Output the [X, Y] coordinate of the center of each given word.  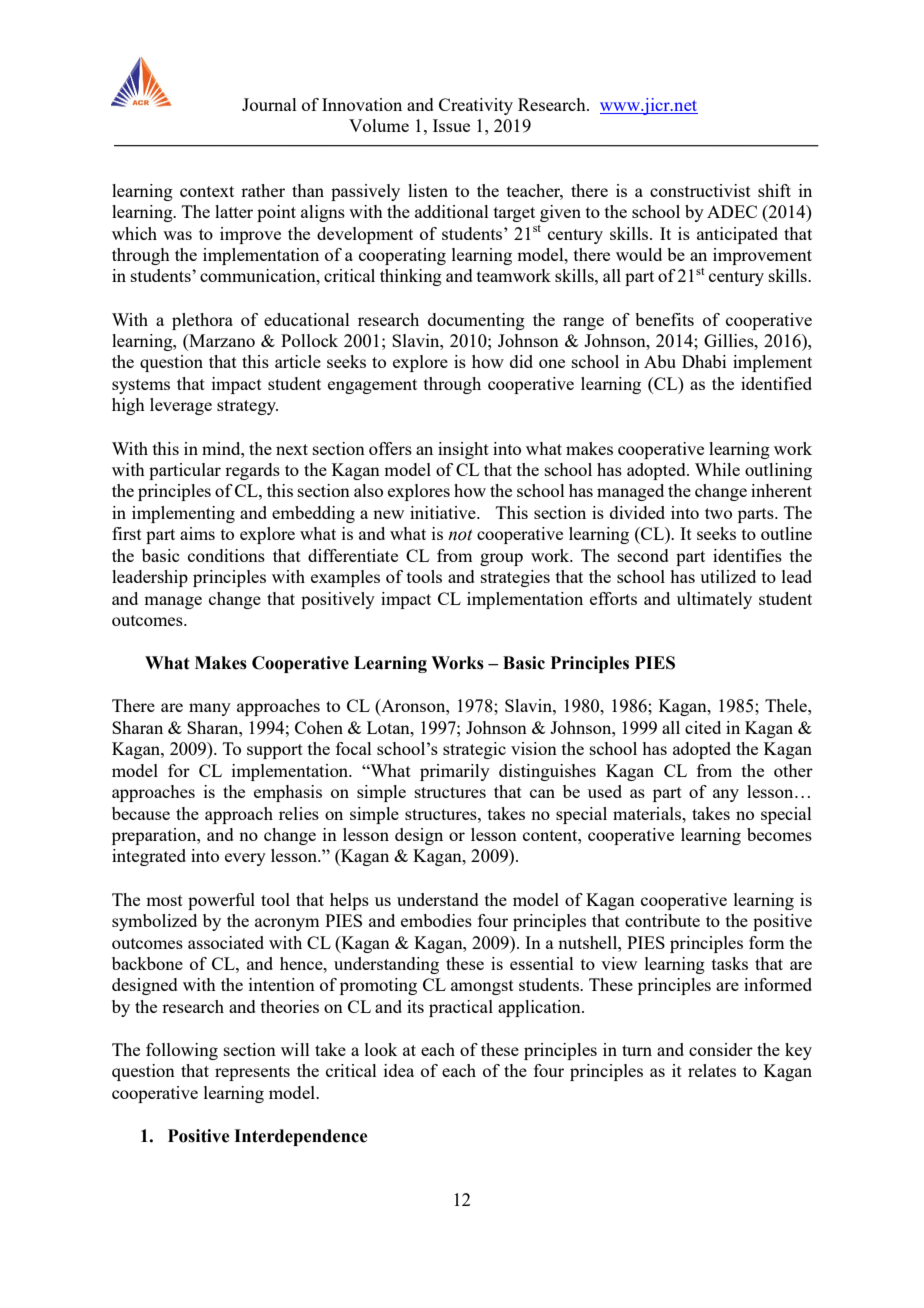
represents [252, 1073]
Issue [451, 125]
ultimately [714, 600]
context [207, 191]
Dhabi [704, 361]
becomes [779, 834]
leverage [181, 406]
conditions [226, 555]
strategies [515, 578]
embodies [436, 920]
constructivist [700, 190]
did [521, 361]
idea [399, 1070]
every [245, 859]
